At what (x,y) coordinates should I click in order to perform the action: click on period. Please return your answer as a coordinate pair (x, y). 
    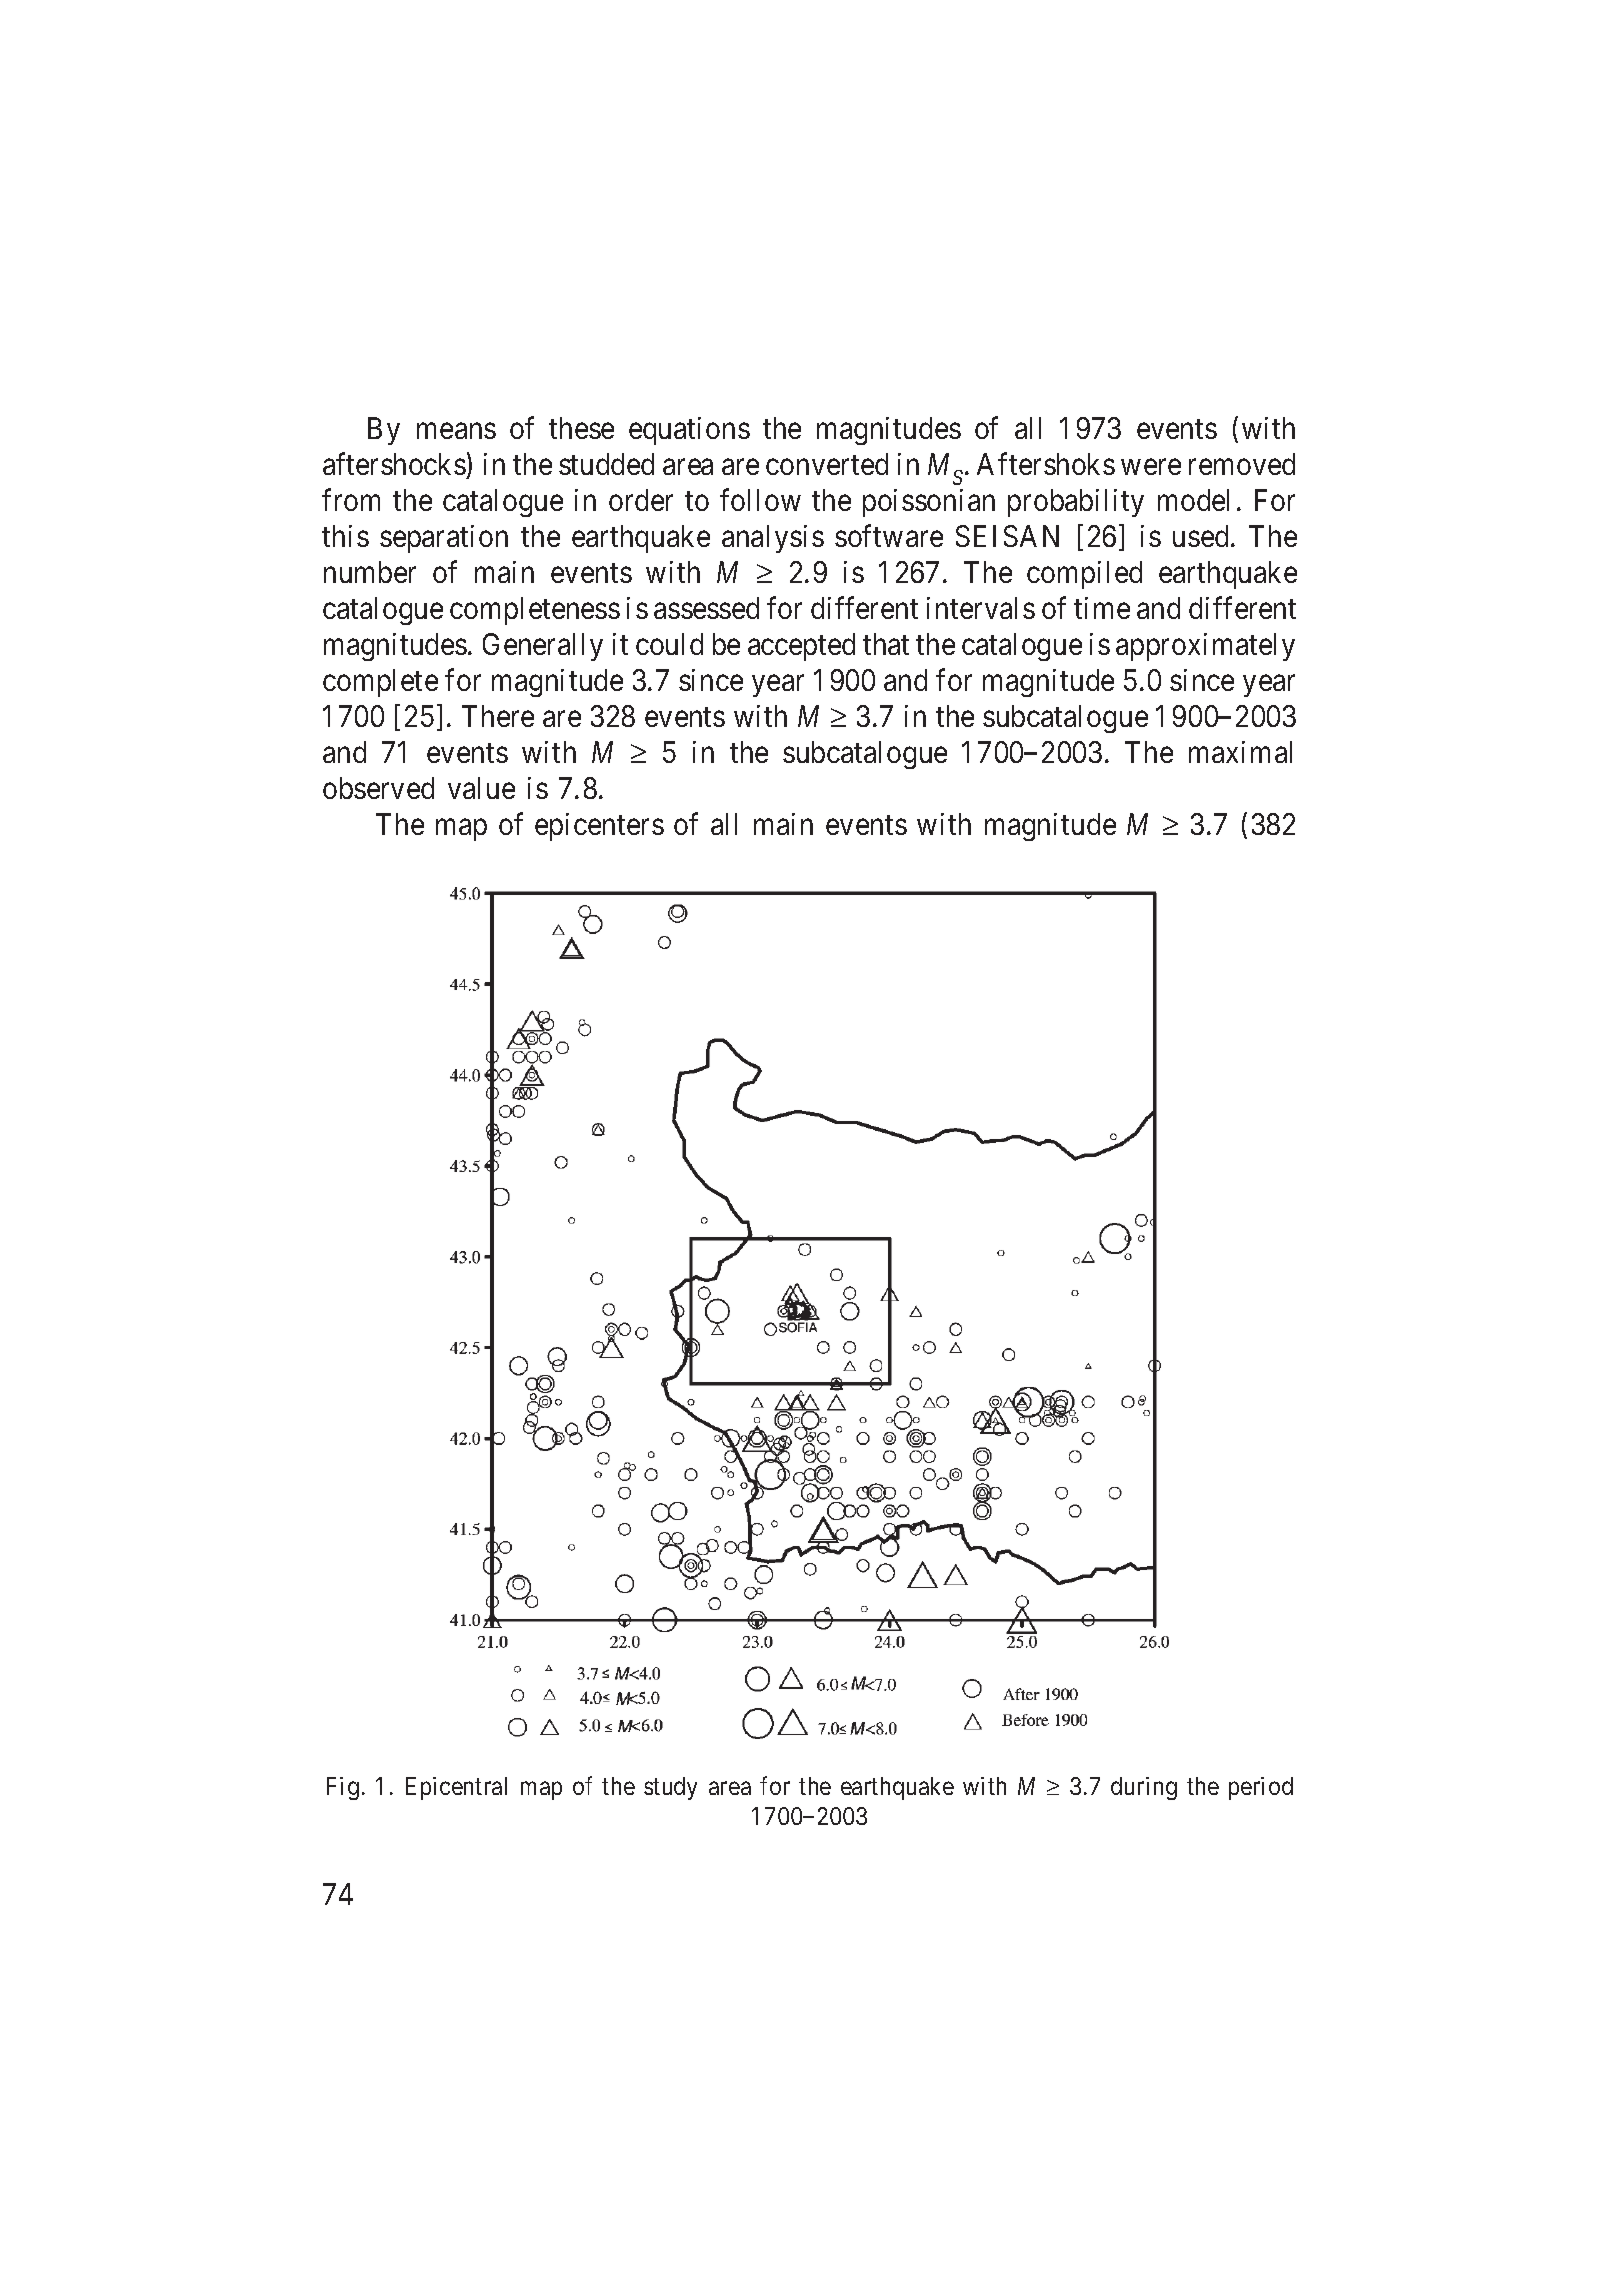
    Looking at the image, I should click on (1261, 1788).
